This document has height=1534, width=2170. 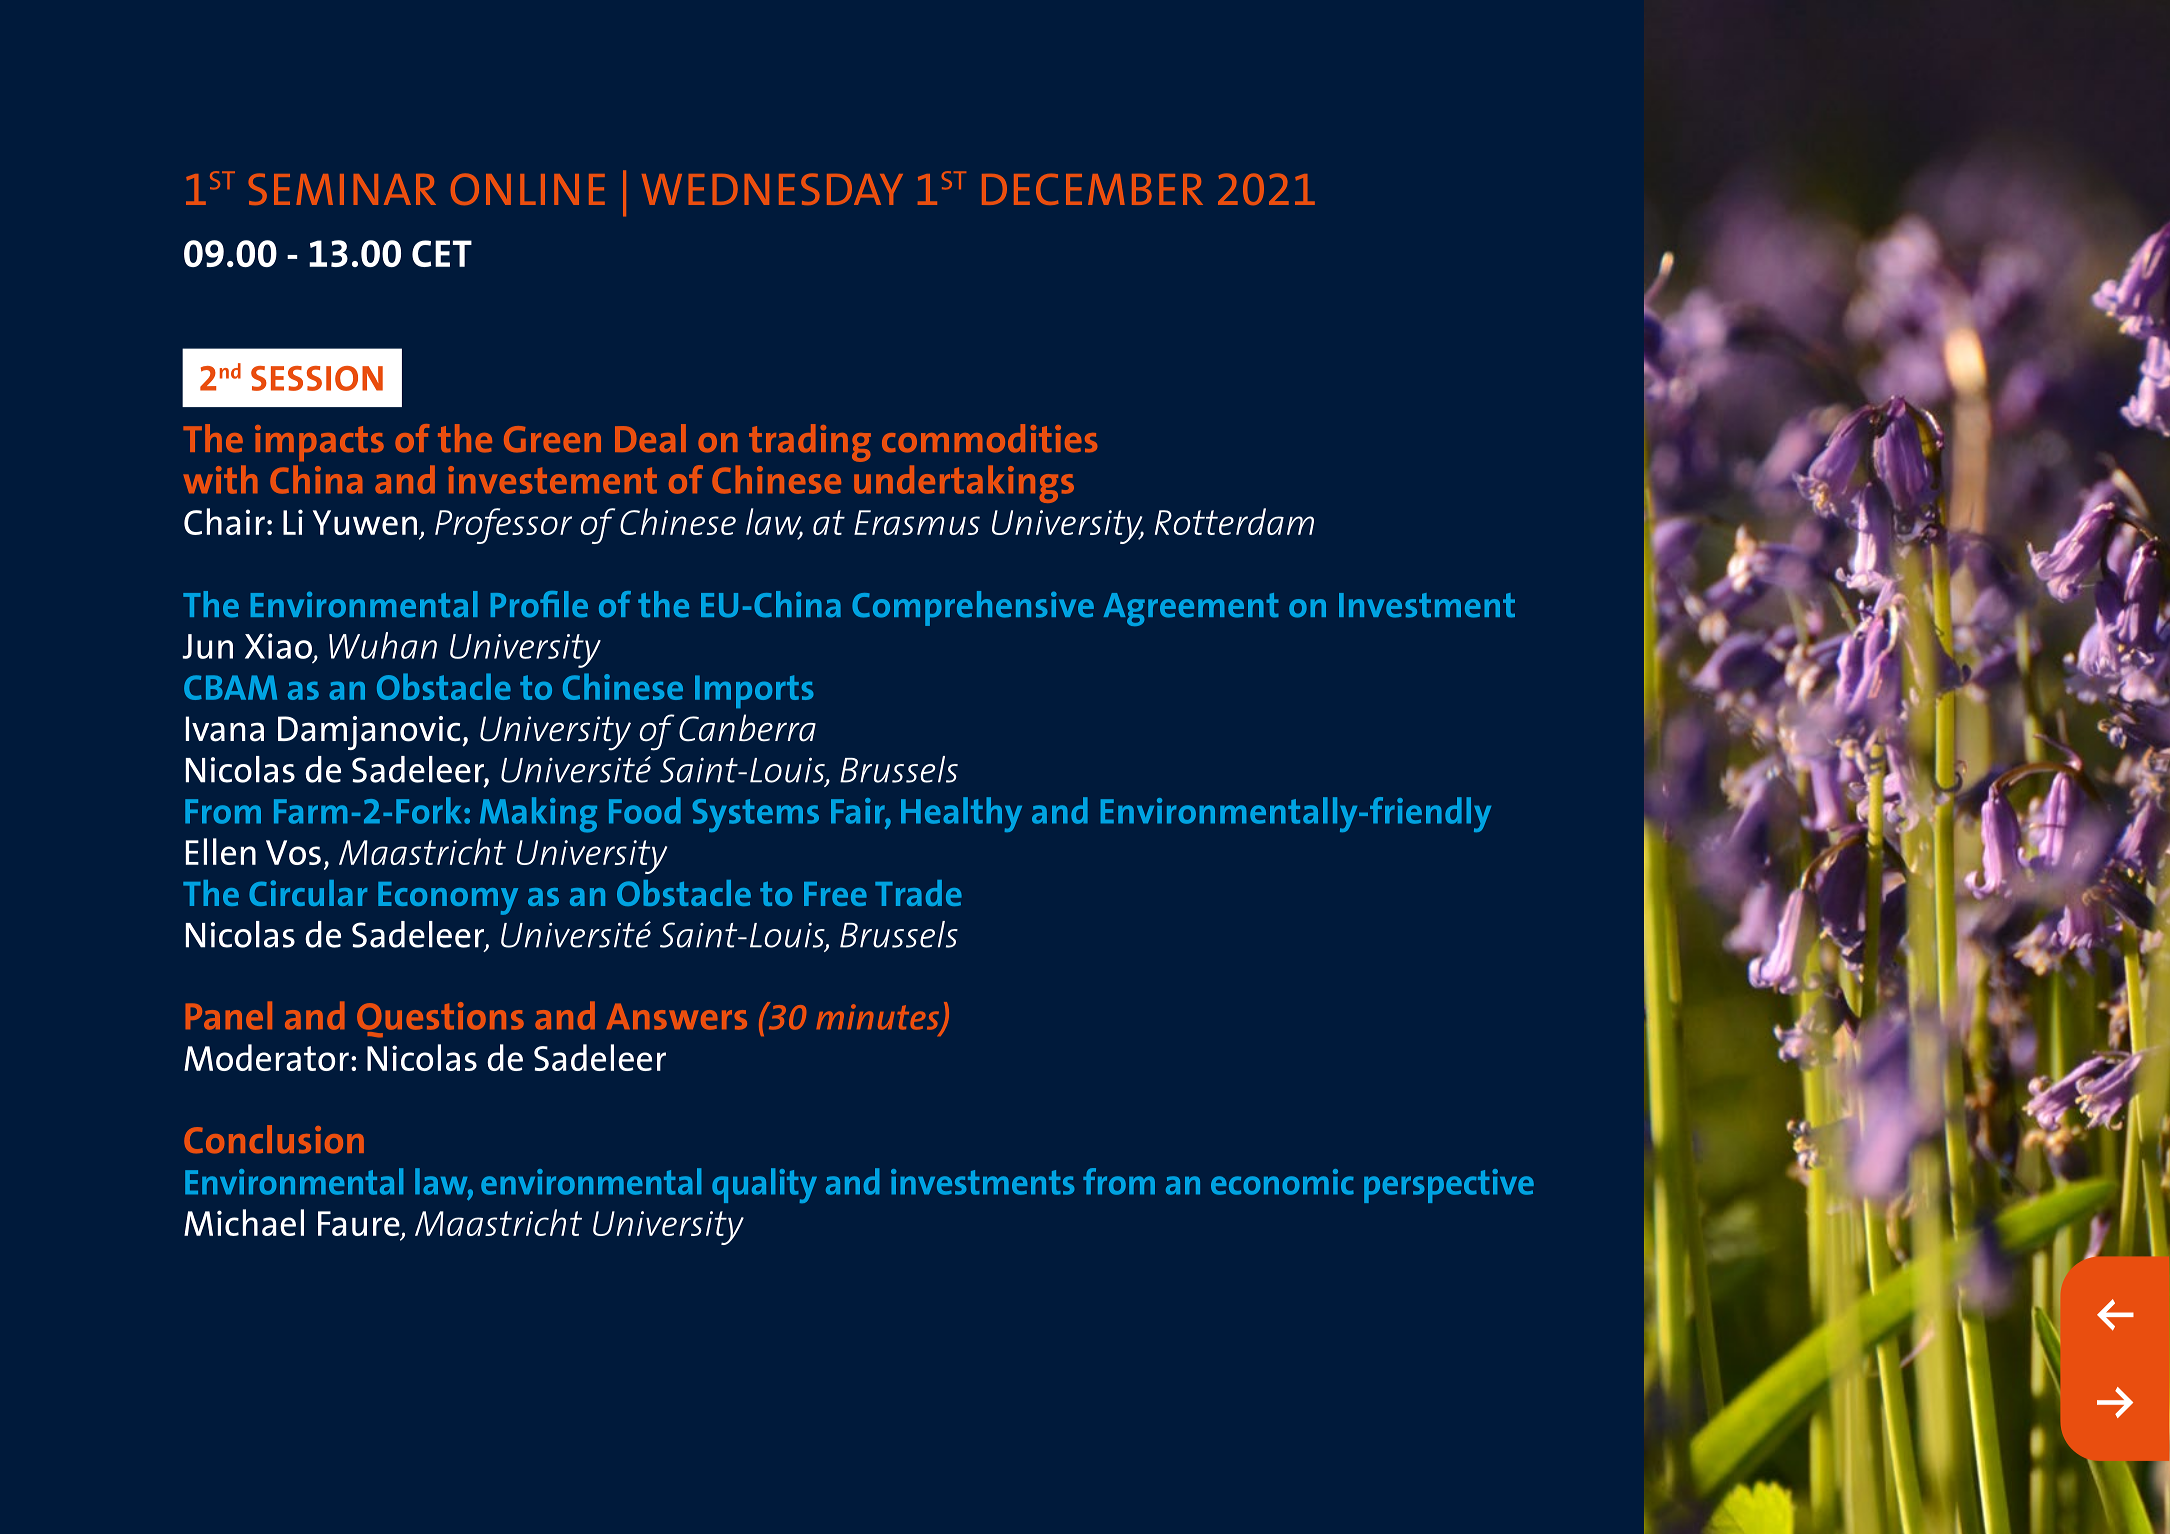 What do you see at coordinates (772, 189) in the document?
I see `WEDNESDAY` at bounding box center [772, 189].
